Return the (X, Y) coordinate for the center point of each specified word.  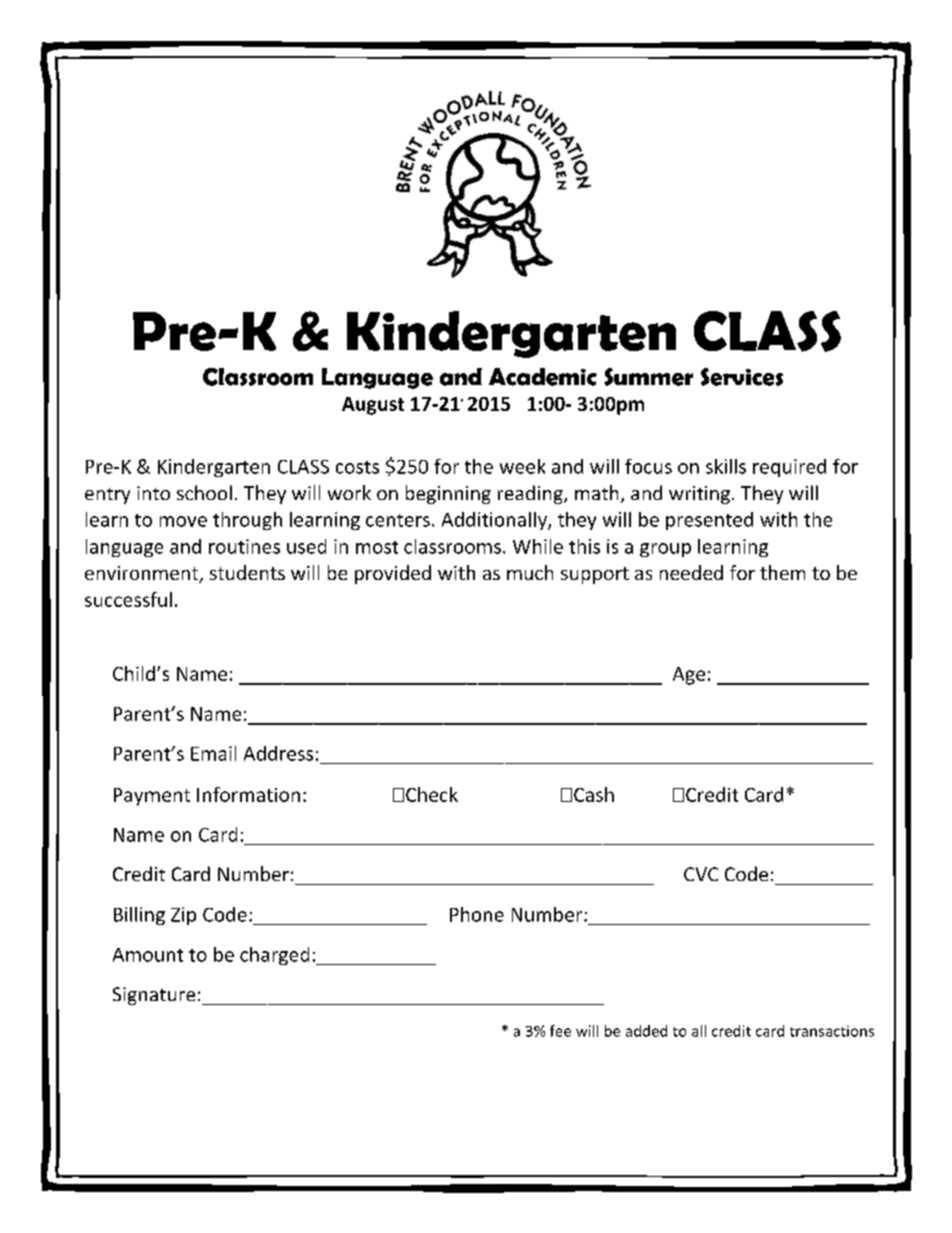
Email (213, 753)
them (782, 572)
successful (128, 599)
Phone (477, 914)
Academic (543, 377)
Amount (148, 955)
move (183, 521)
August (373, 406)
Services (742, 377)
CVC (701, 874)
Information (248, 794)
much (530, 572)
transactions (832, 1031)
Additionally (495, 521)
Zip (183, 916)
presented (709, 521)
